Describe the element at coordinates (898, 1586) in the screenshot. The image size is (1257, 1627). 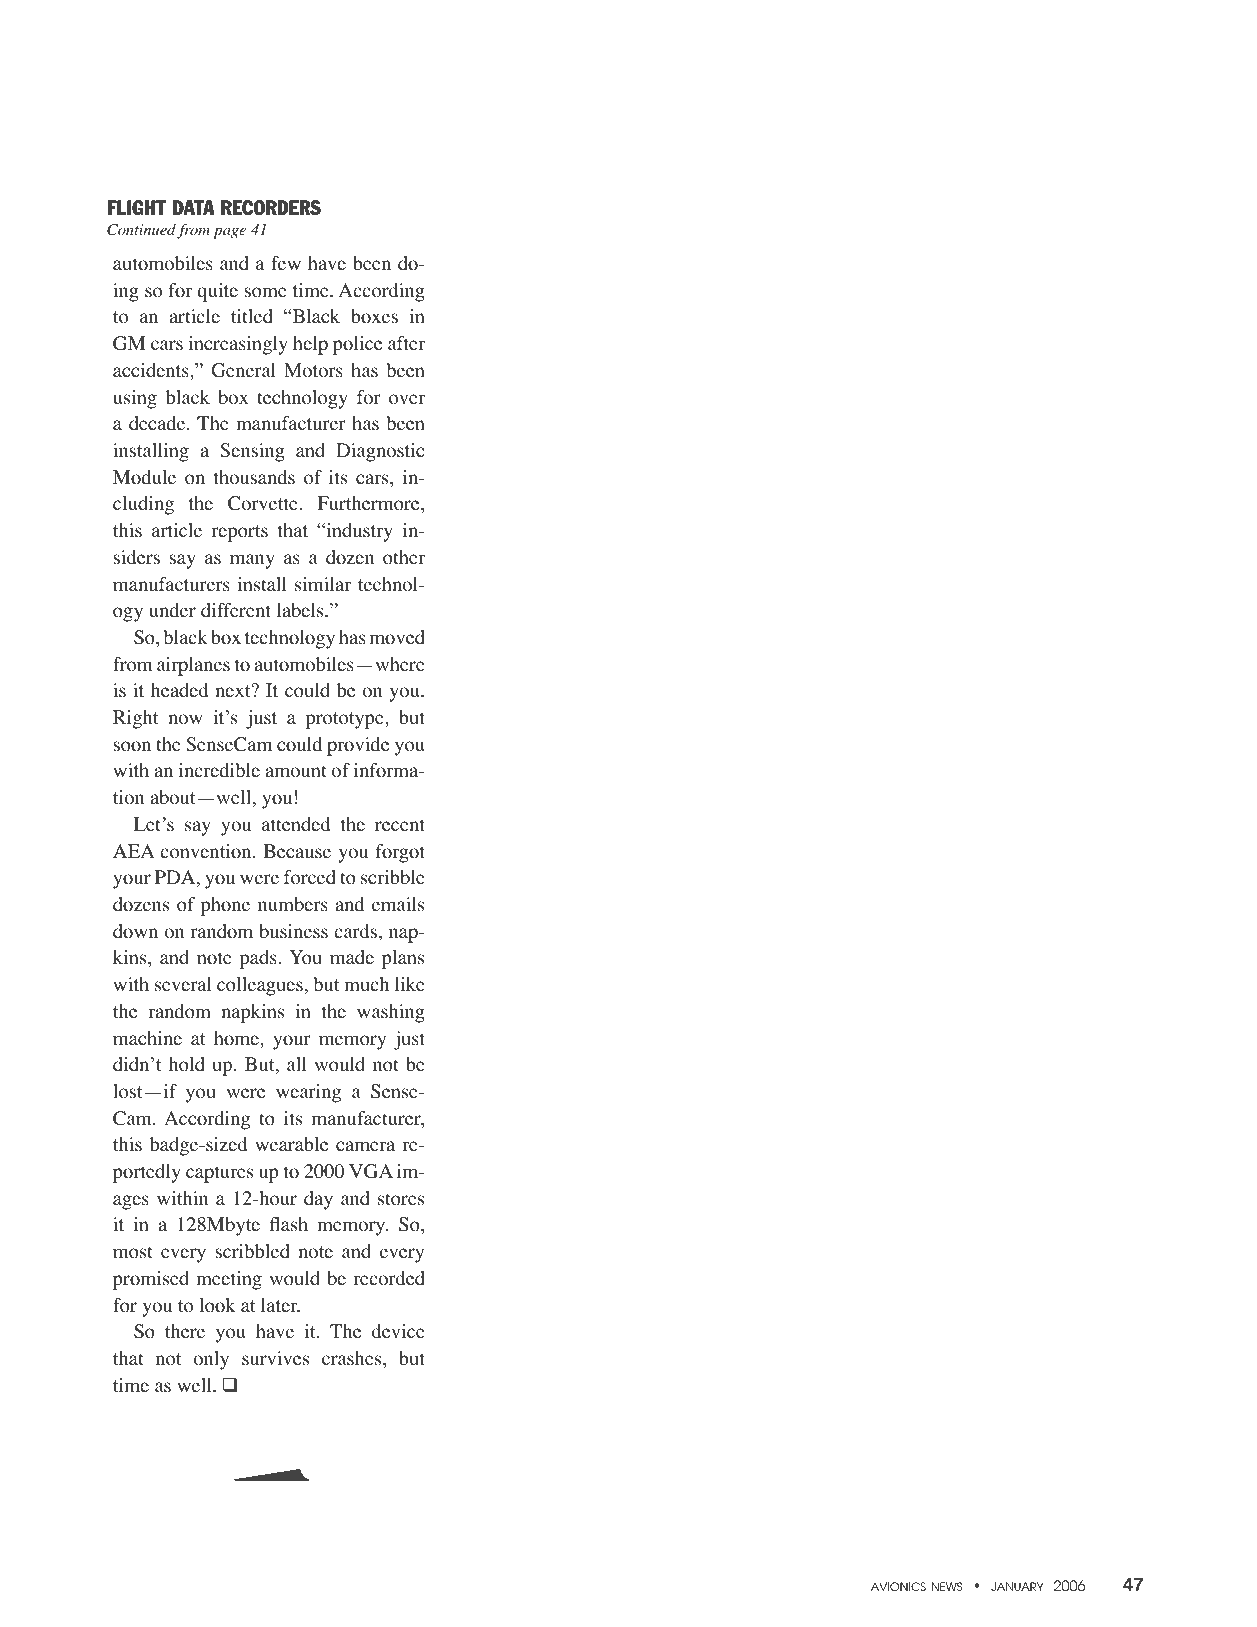
I see `AVIONICS` at that location.
